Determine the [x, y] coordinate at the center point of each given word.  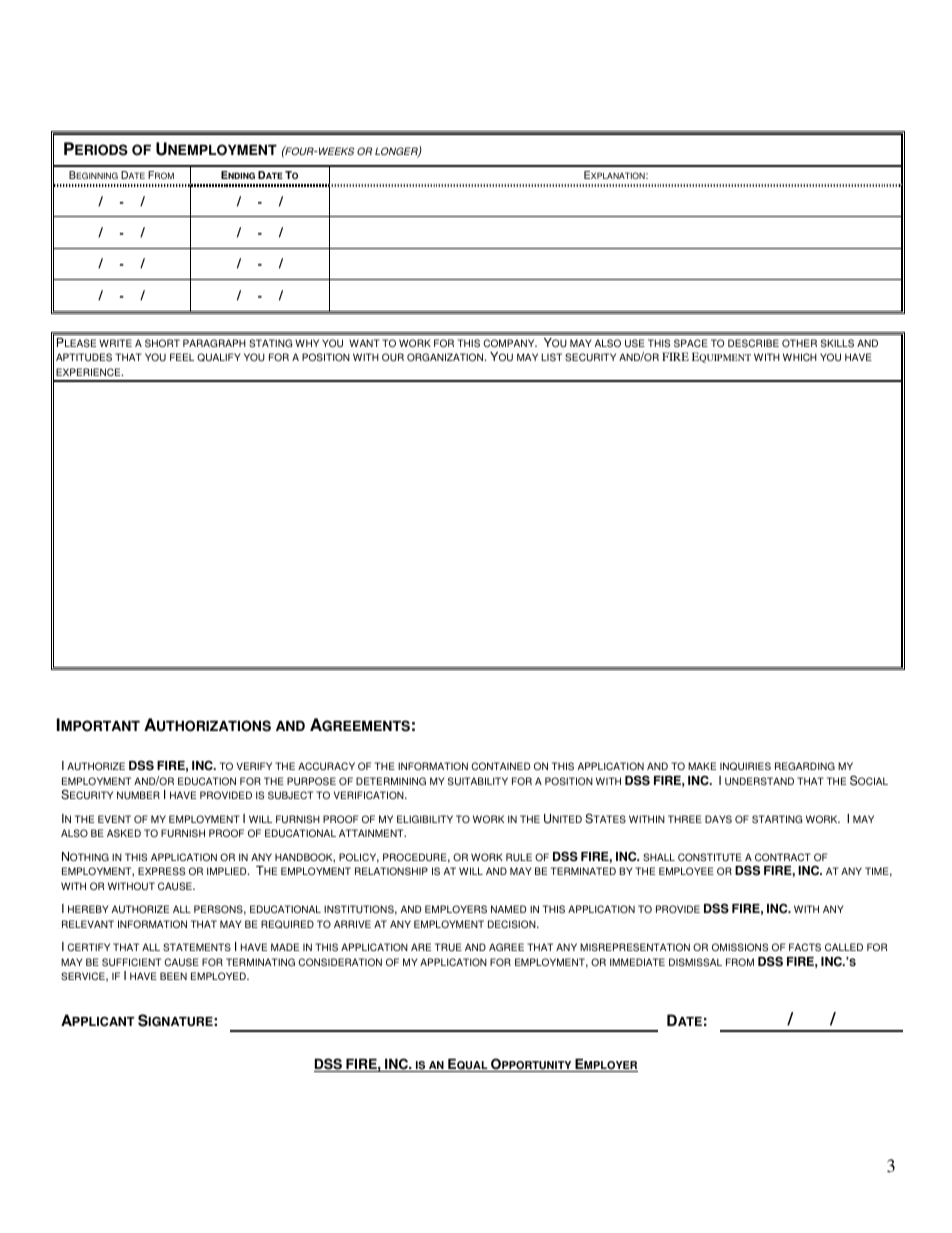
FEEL [182, 357]
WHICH [800, 357]
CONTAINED [500, 766]
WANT [364, 343]
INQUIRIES [745, 766]
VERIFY [254, 766]
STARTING [777, 819]
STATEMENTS [197, 947]
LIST [551, 357]
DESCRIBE [753, 343]
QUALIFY [219, 357]
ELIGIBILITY [425, 819]
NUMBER [138, 795]
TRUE [448, 947]
